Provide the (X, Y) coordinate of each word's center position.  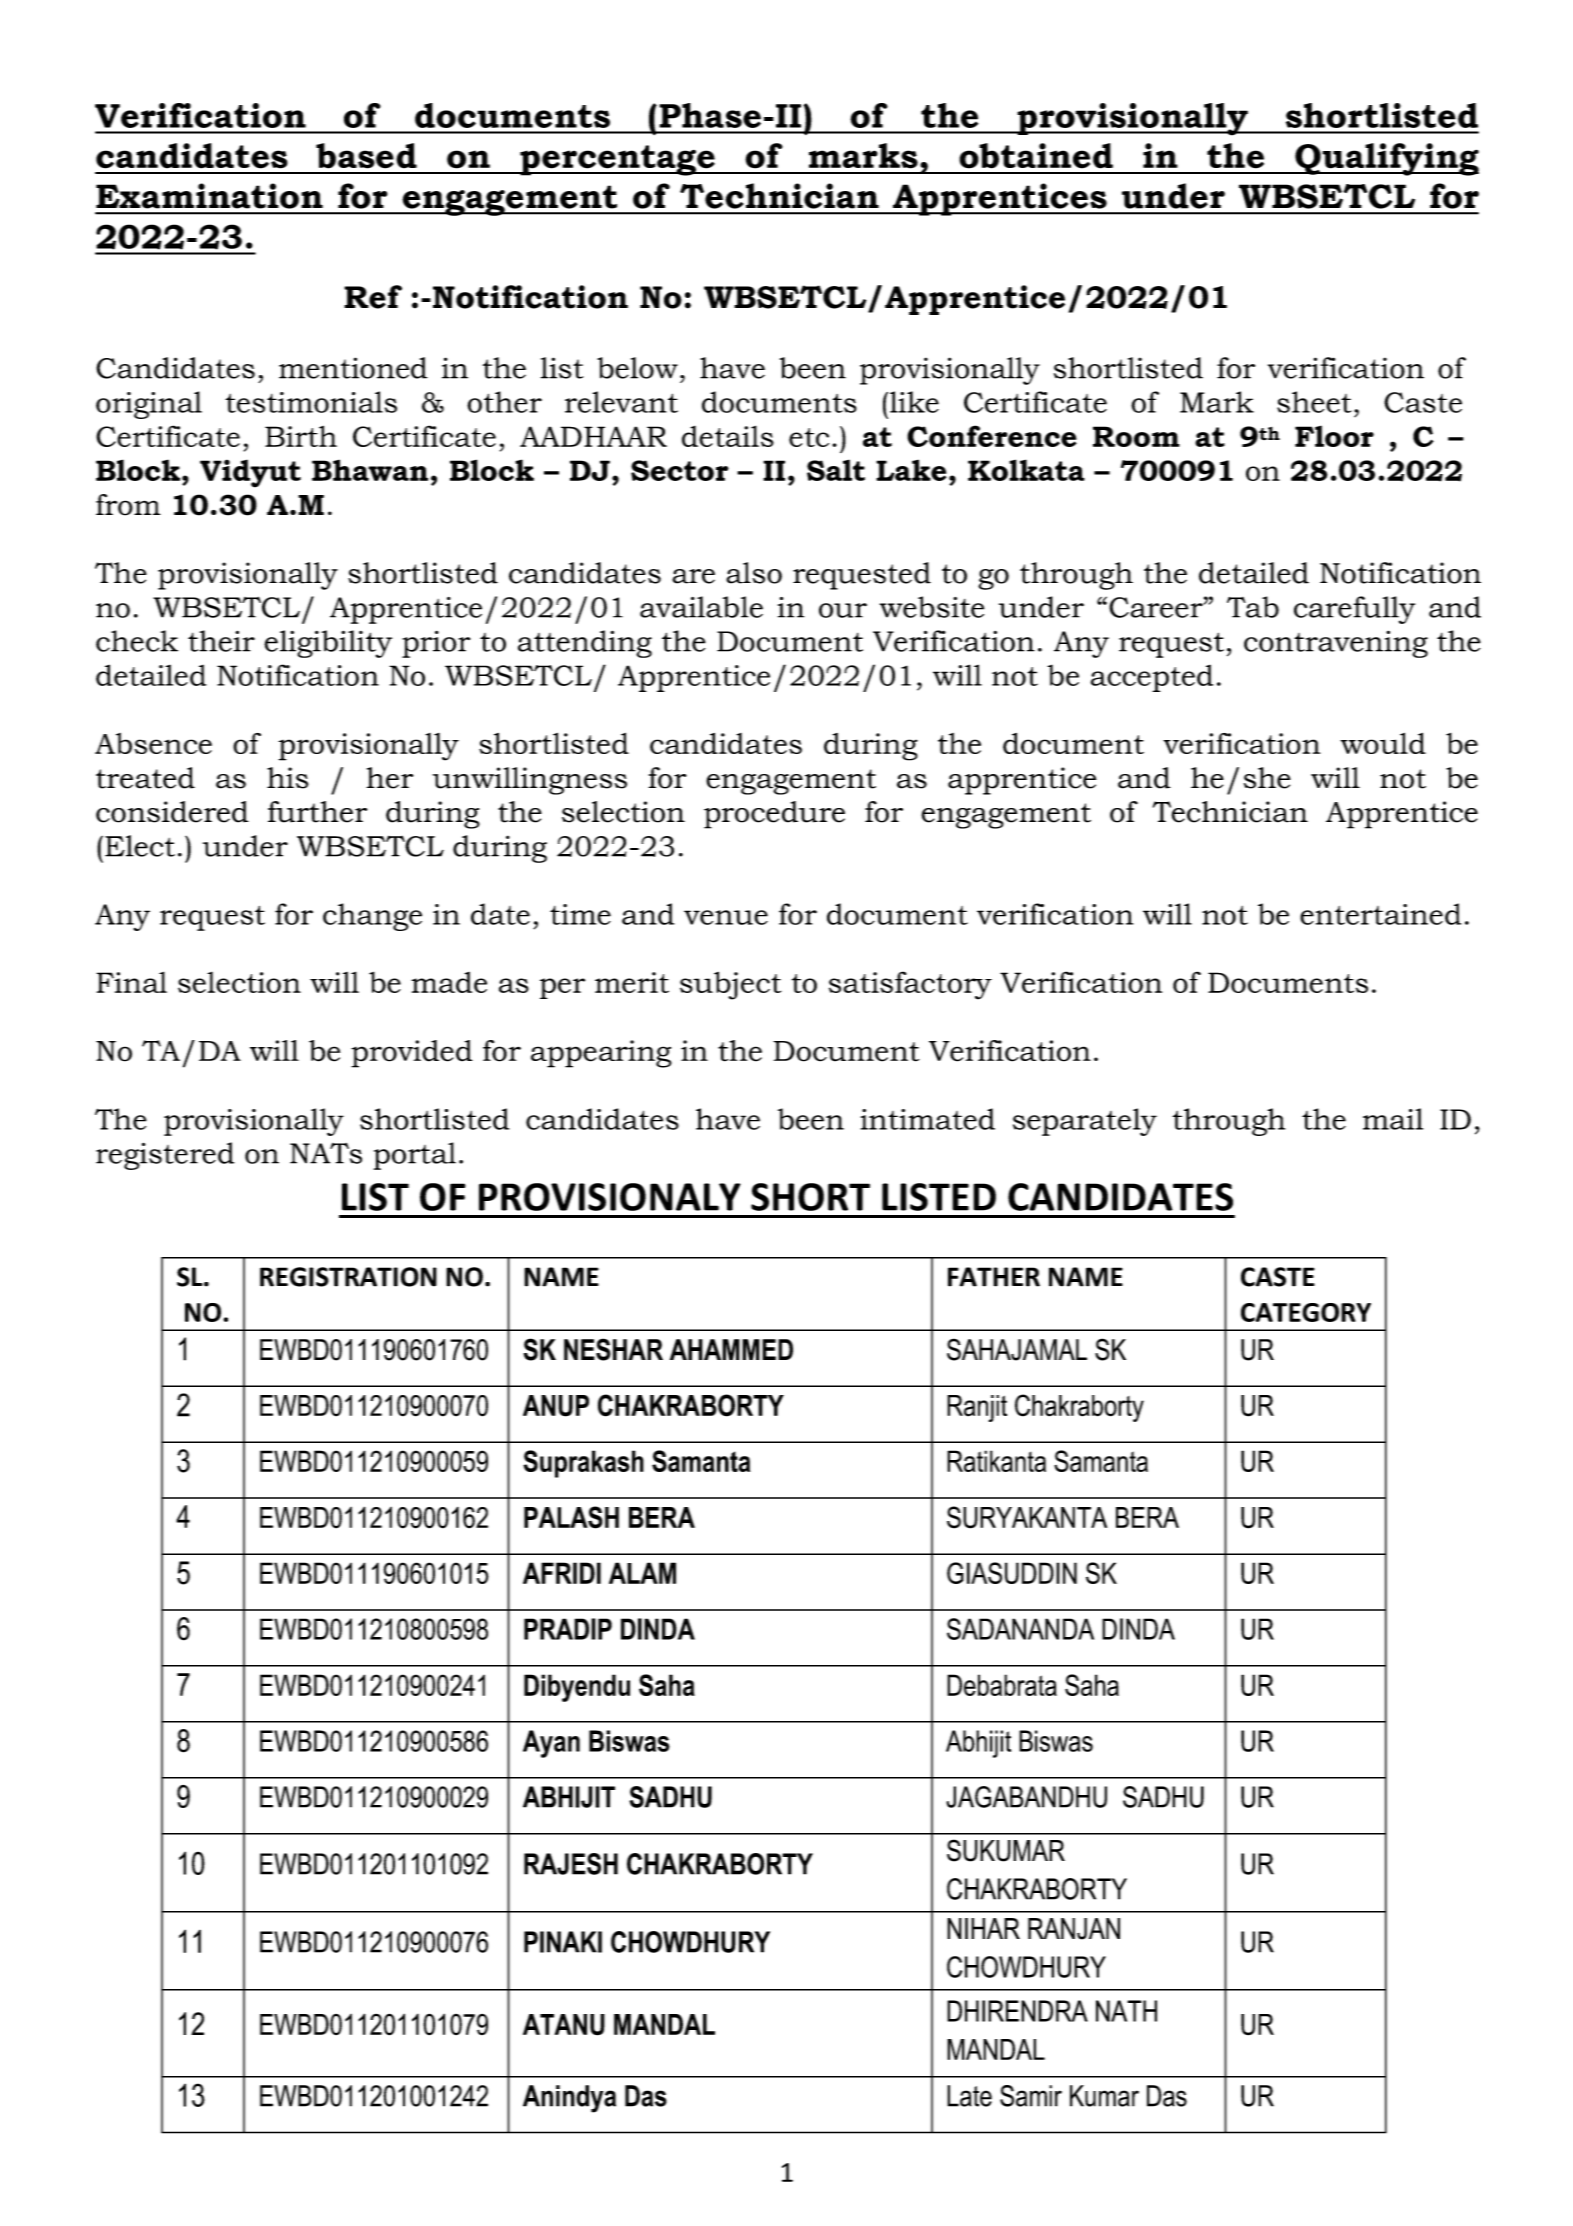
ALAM (642, 1573)
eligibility (328, 644)
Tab (1253, 607)
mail (1393, 1119)
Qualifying (1386, 159)
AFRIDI (562, 1573)
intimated (928, 1119)
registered (165, 1156)
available (701, 607)
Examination (209, 196)
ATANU (564, 2025)
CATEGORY (1306, 1312)
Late (969, 2096)
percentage (617, 160)
